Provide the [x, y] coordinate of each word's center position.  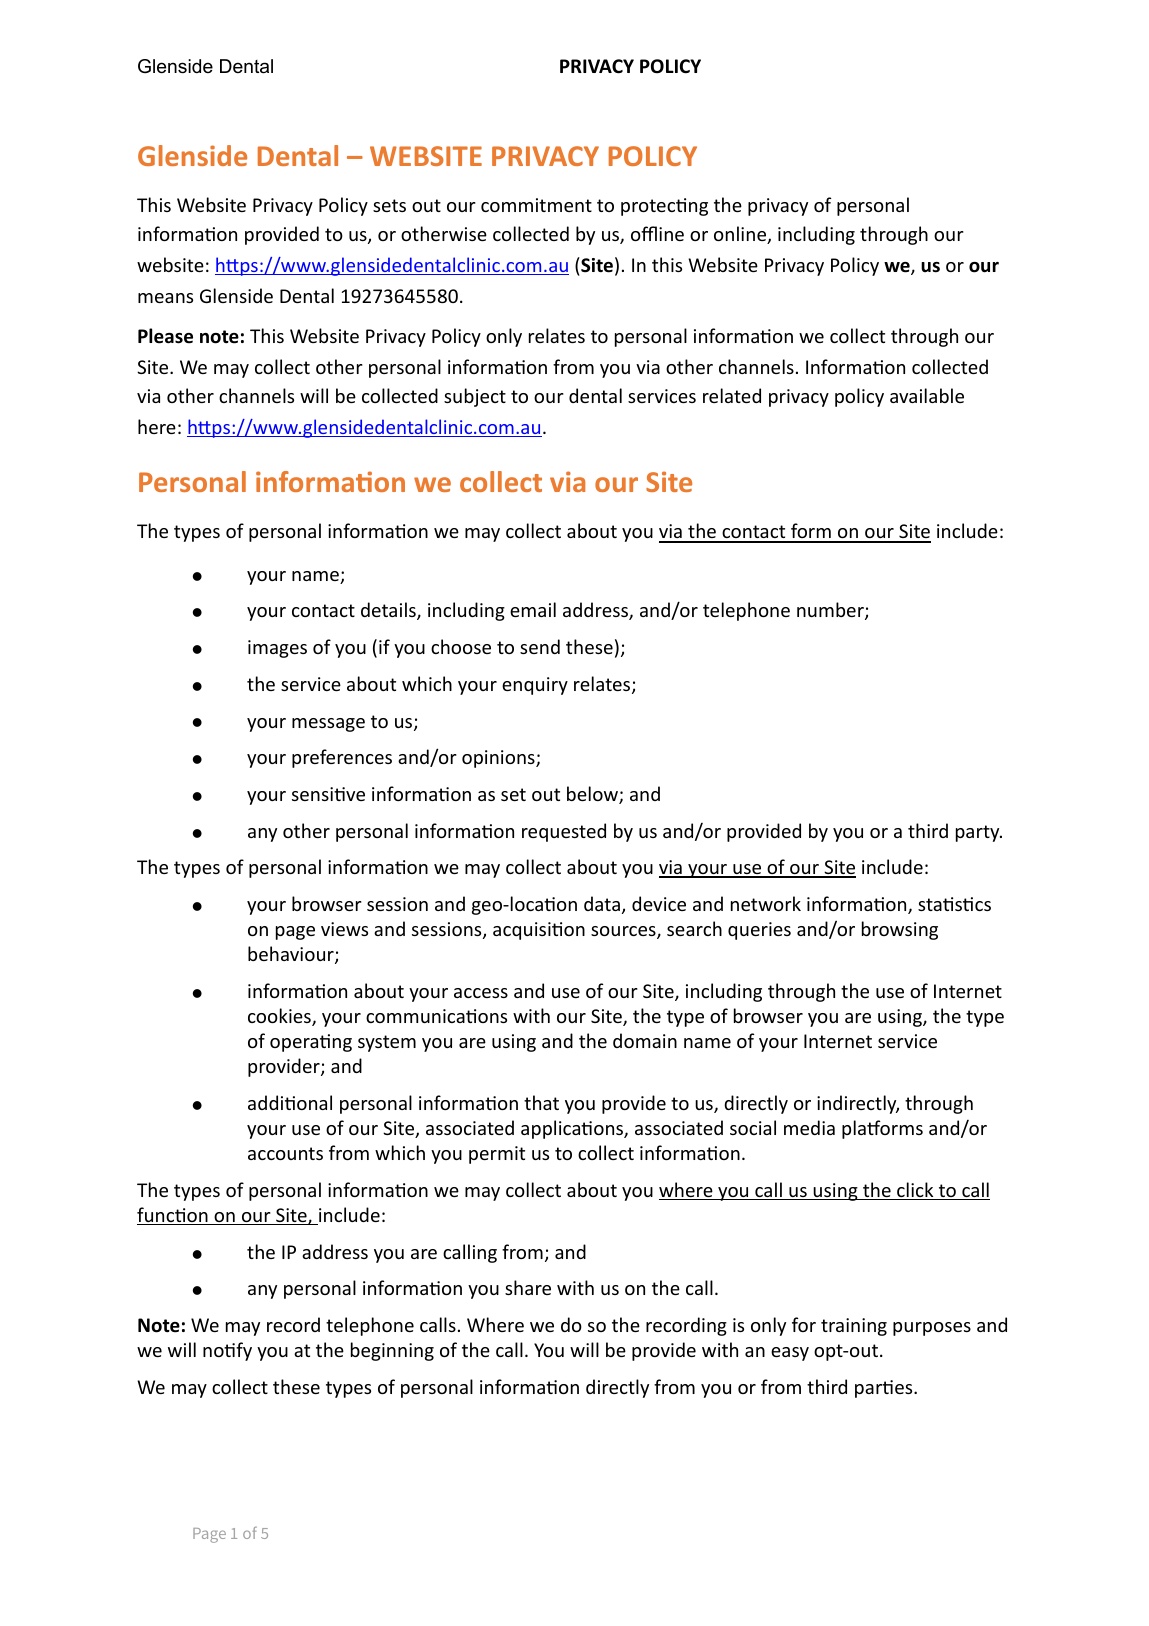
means [165, 298]
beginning [392, 1351]
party [979, 833]
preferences [342, 758]
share [528, 1287]
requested [564, 832]
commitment [536, 205]
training [854, 1327]
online [741, 235]
